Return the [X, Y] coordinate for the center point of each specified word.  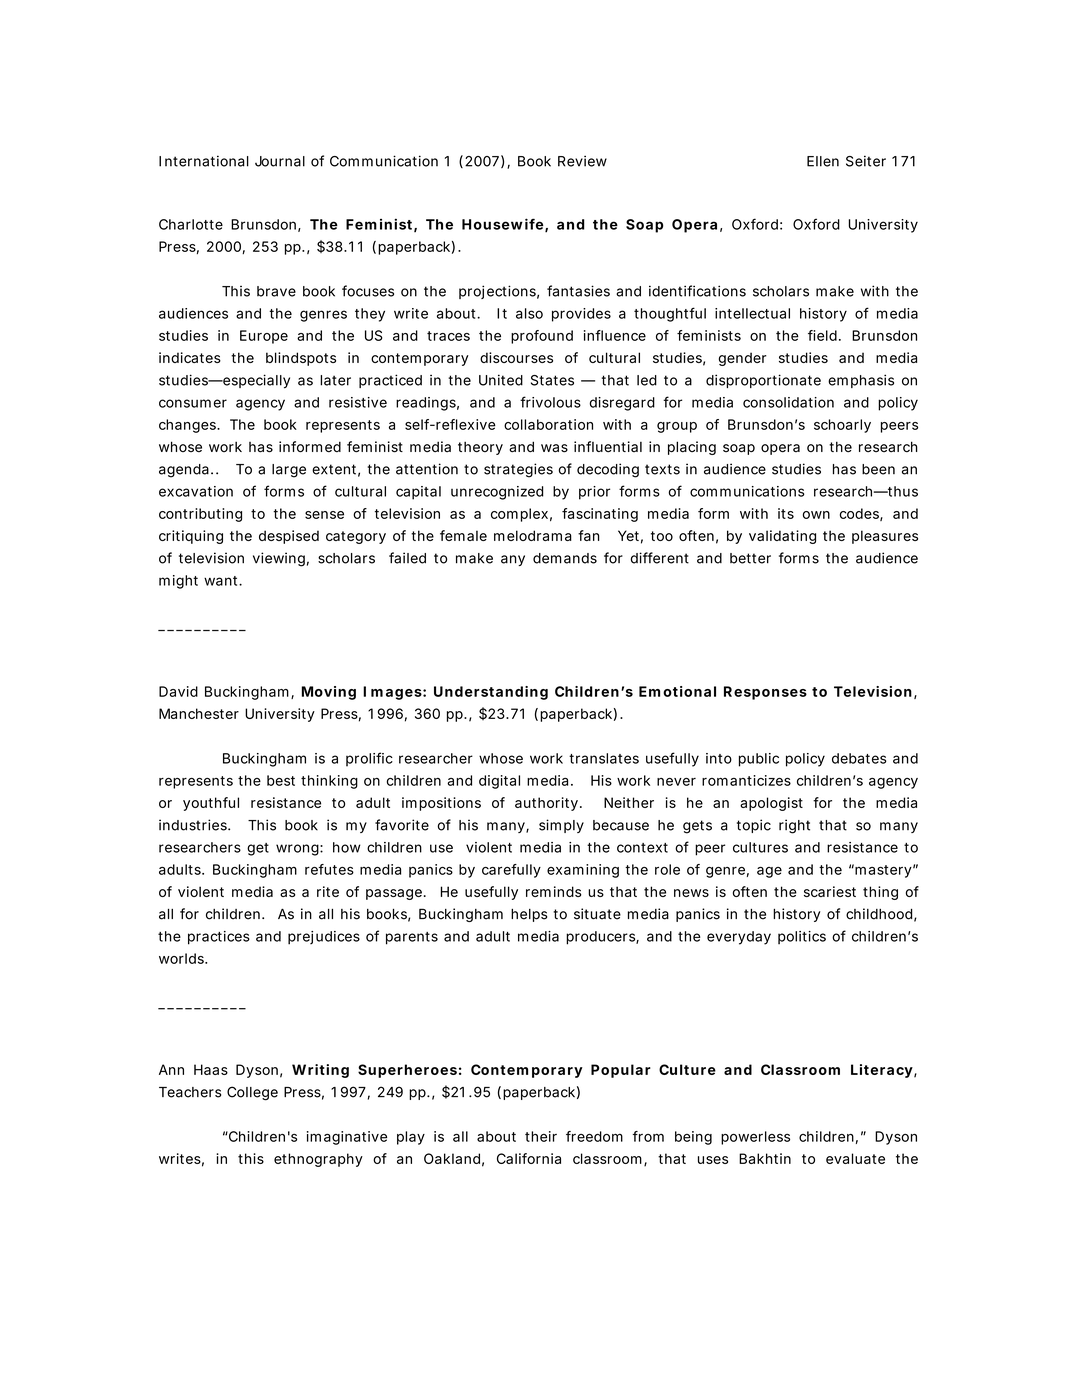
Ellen [823, 161]
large [289, 471]
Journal [280, 161]
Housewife [502, 224]
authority [546, 804]
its [786, 513]
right [794, 826]
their [541, 1136]
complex [519, 515]
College [252, 1093]
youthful [211, 804]
